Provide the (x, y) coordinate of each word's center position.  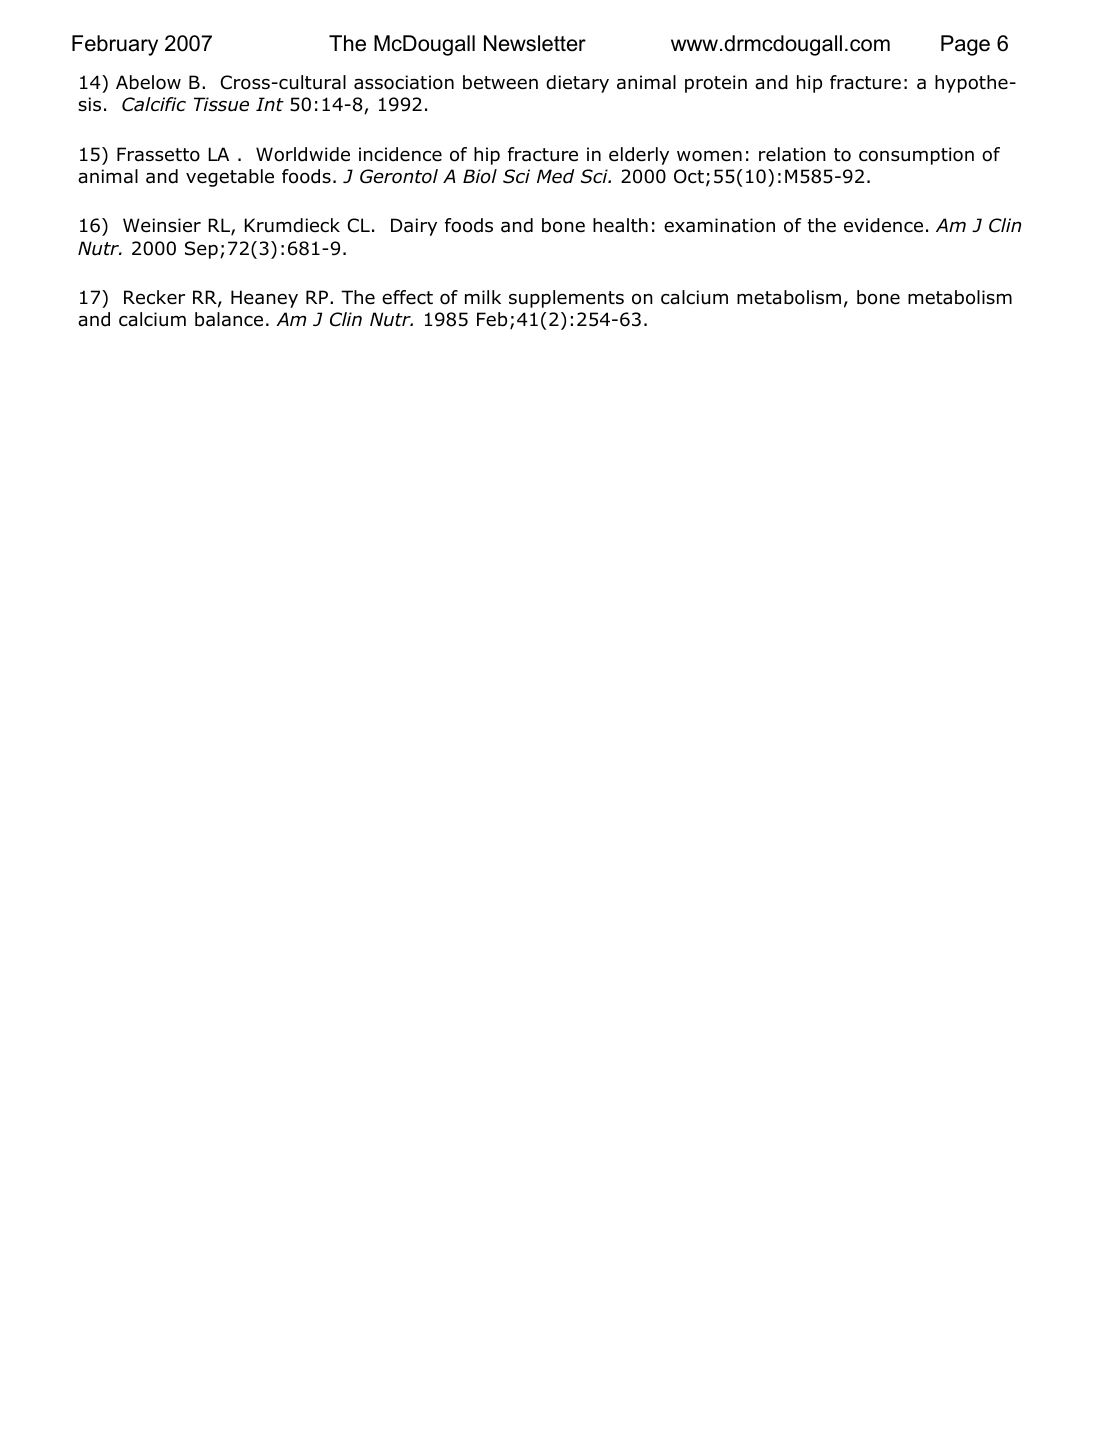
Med (555, 176)
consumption (916, 156)
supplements (566, 299)
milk (483, 297)
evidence (883, 225)
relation (792, 154)
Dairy (414, 227)
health (620, 225)
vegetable (230, 178)
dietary (577, 84)
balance (229, 319)
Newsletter (535, 43)
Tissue (221, 104)
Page (965, 45)
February (115, 45)
